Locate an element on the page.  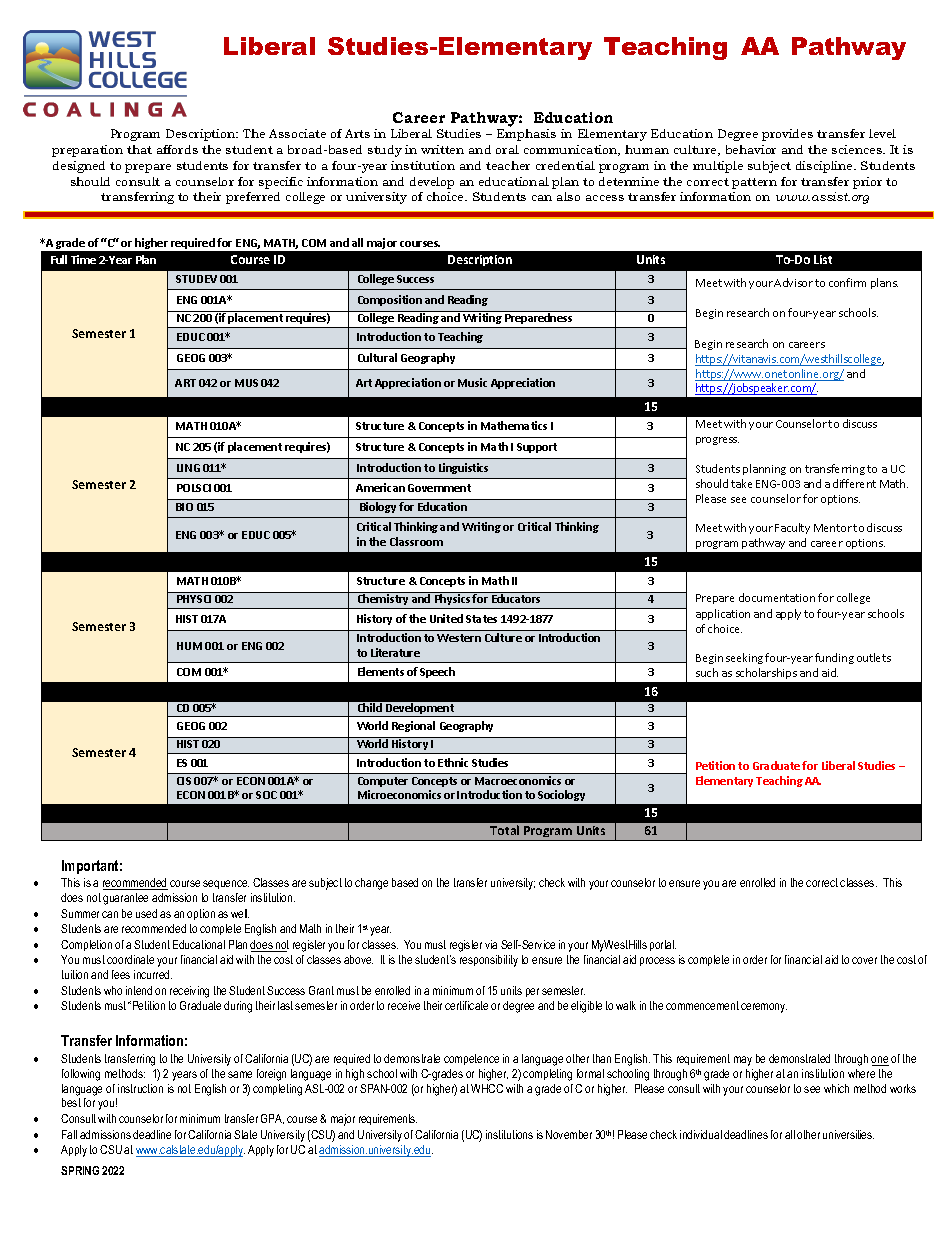
instruction is located at coordinates (140, 1088).
